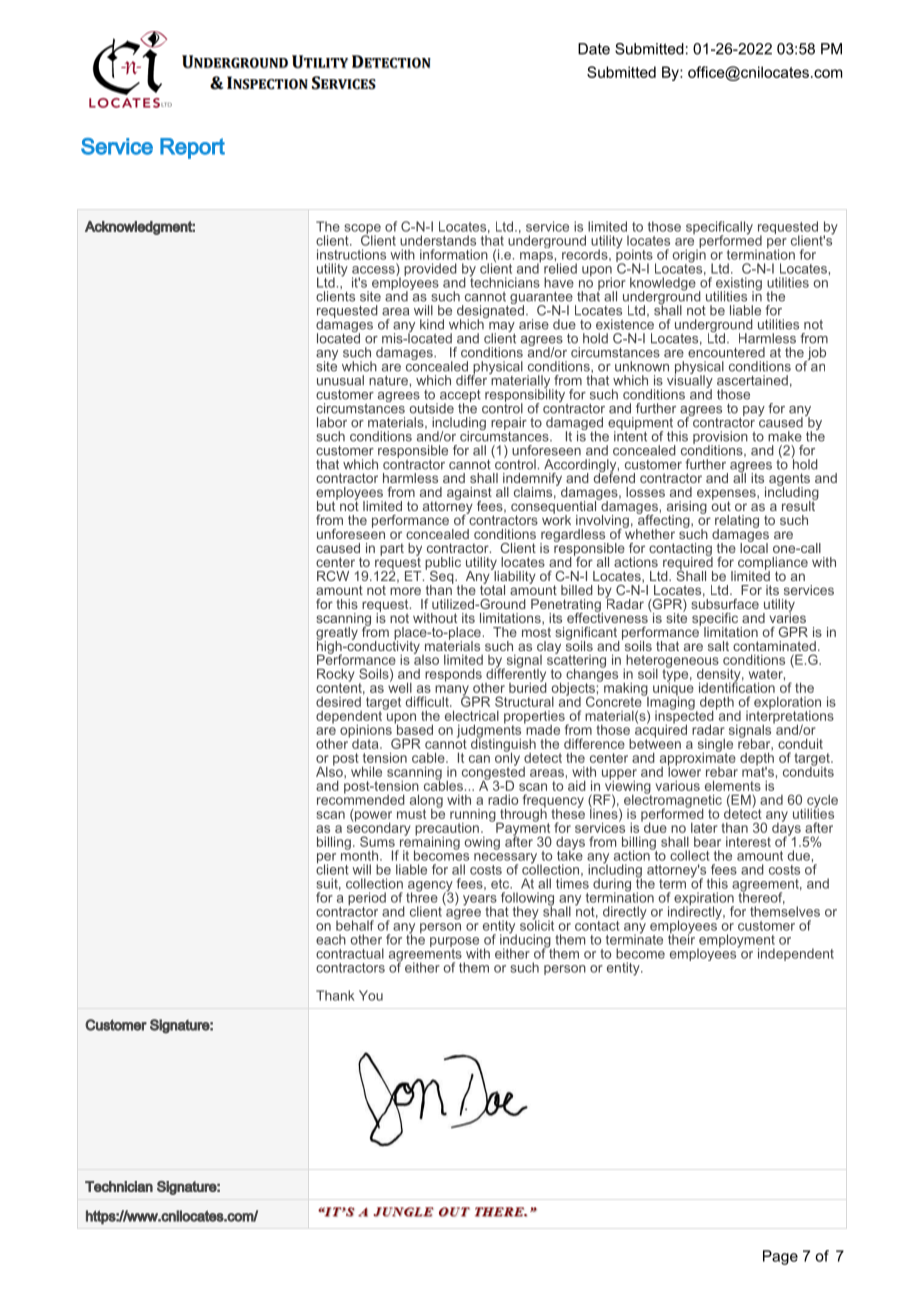 The width and height of the document is (924, 1308). Describe the element at coordinates (736, 942) in the document. I see `employment` at that location.
